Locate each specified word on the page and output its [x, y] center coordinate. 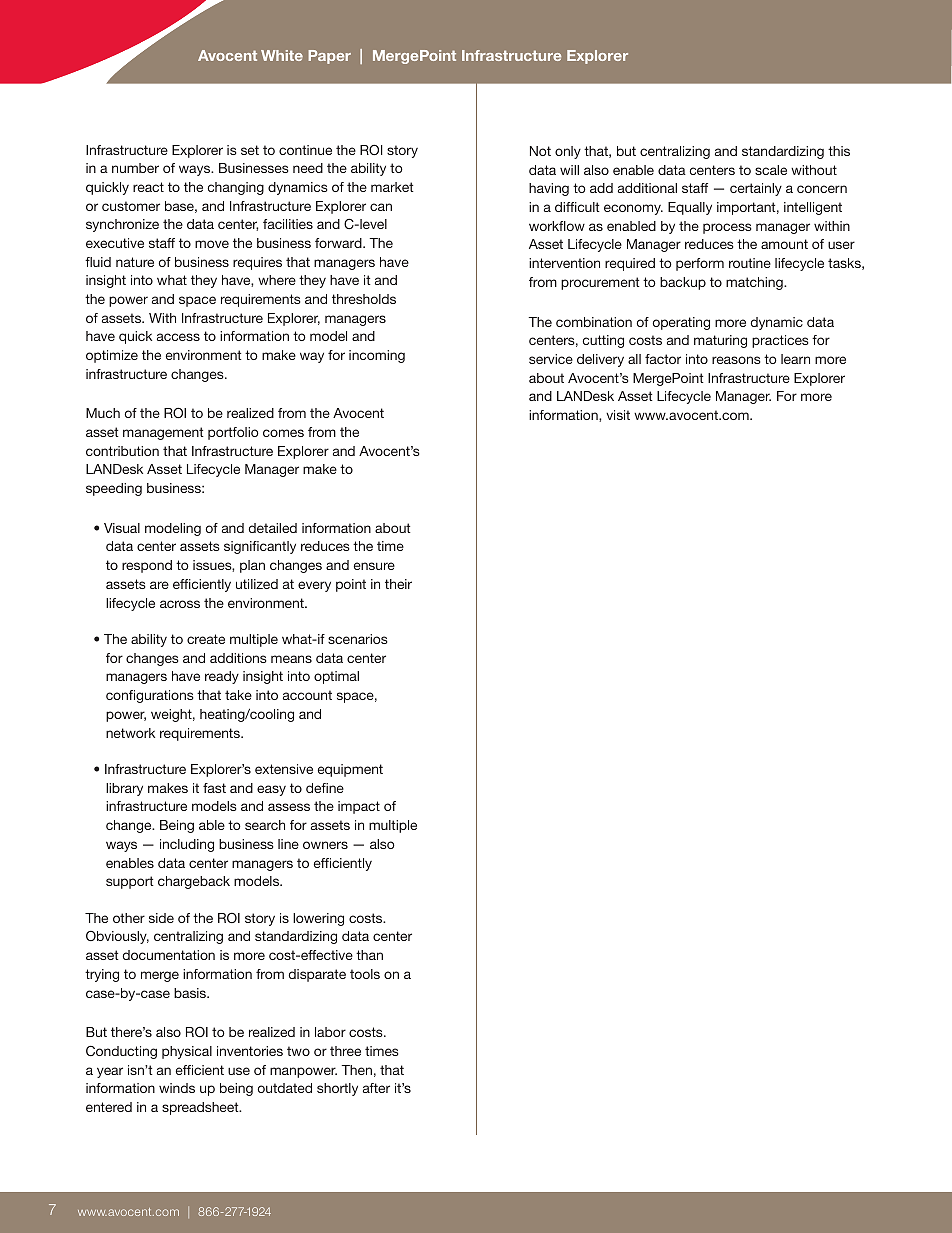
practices [780, 341]
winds [177, 1088]
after [376, 1088]
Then [357, 1070]
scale [771, 170]
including [187, 845]
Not [540, 151]
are [159, 585]
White [282, 55]
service [551, 359]
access [178, 337]
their [398, 584]
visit [618, 415]
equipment [350, 770]
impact [359, 807]
